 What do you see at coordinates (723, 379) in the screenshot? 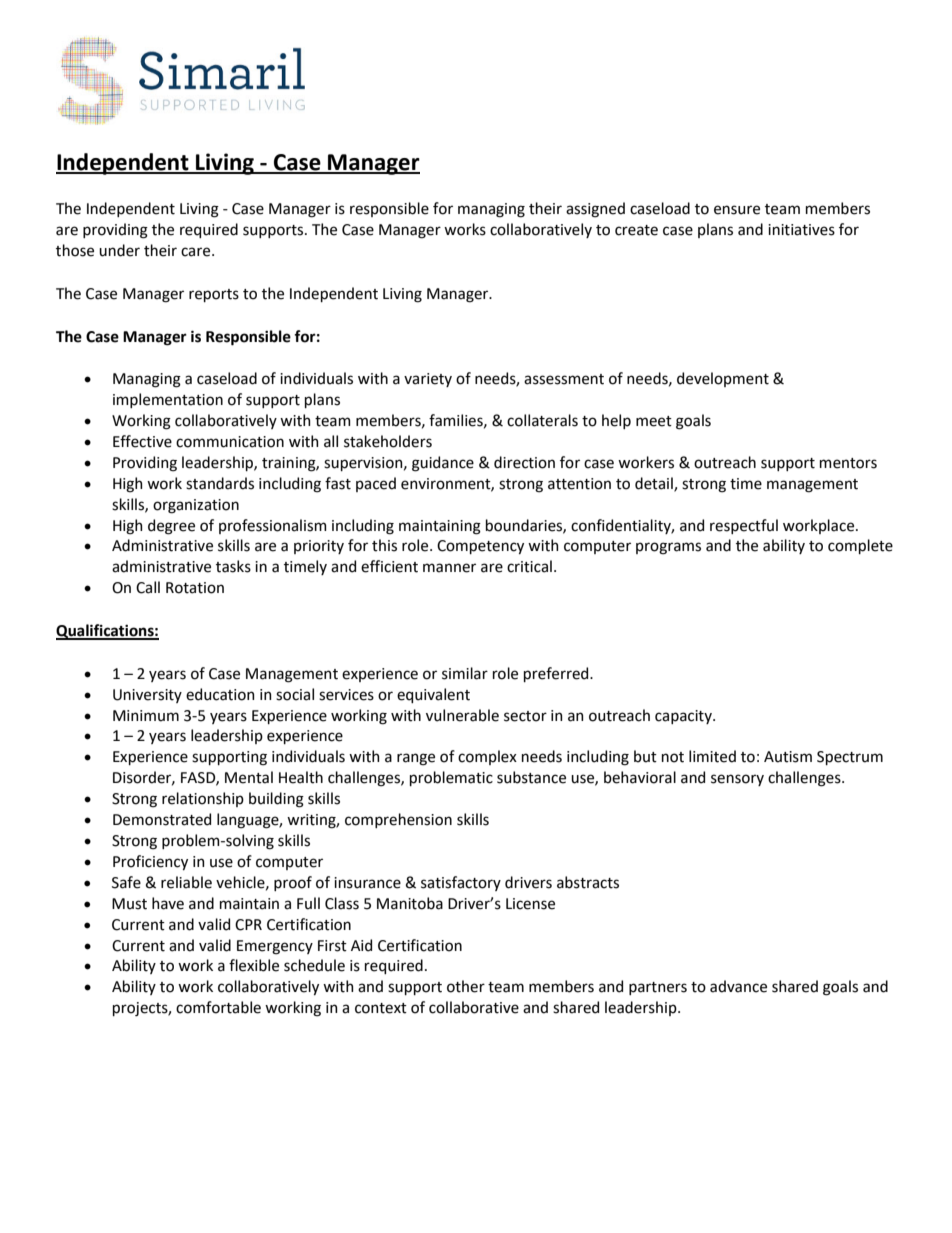
I see `development` at bounding box center [723, 379].
